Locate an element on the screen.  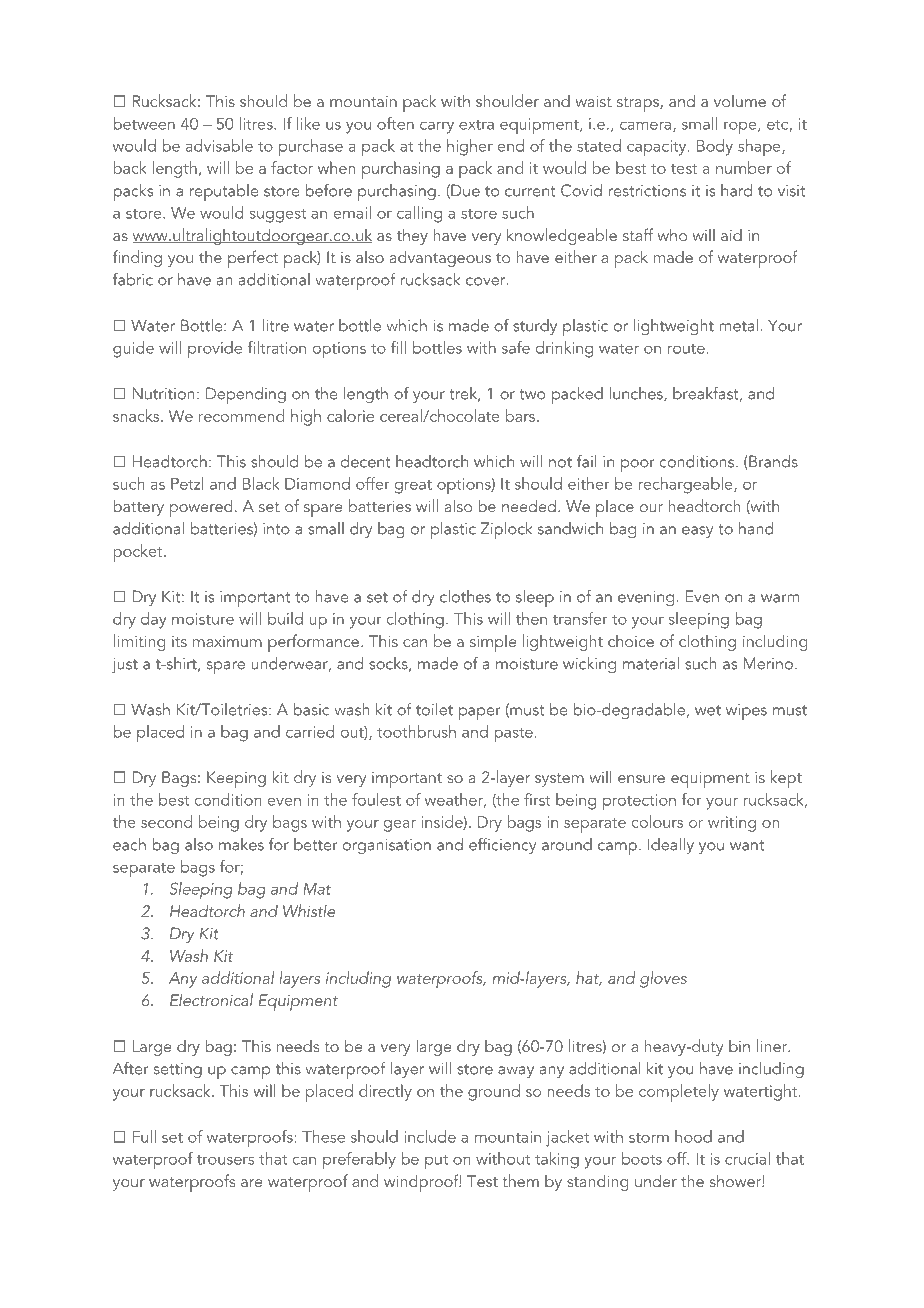
extra is located at coordinates (476, 125).
